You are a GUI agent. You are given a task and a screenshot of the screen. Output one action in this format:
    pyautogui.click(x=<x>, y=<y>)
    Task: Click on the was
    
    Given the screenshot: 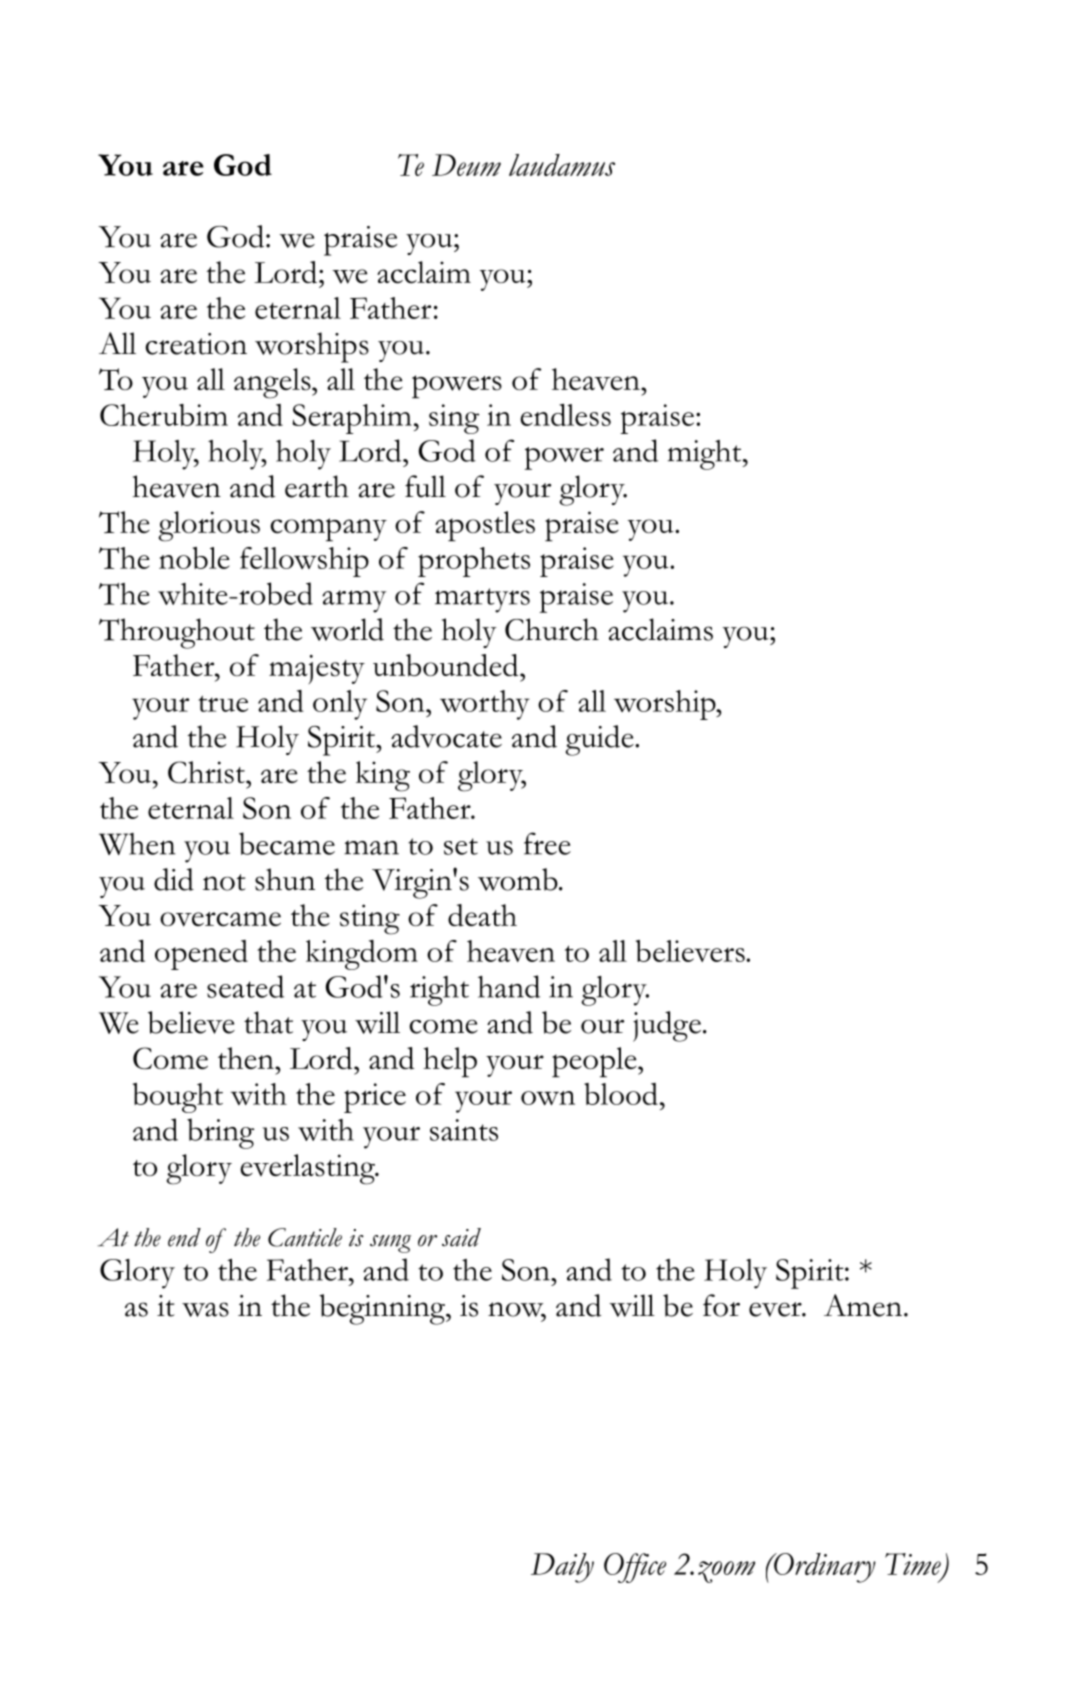 What is the action you would take?
    pyautogui.click(x=205, y=1309)
